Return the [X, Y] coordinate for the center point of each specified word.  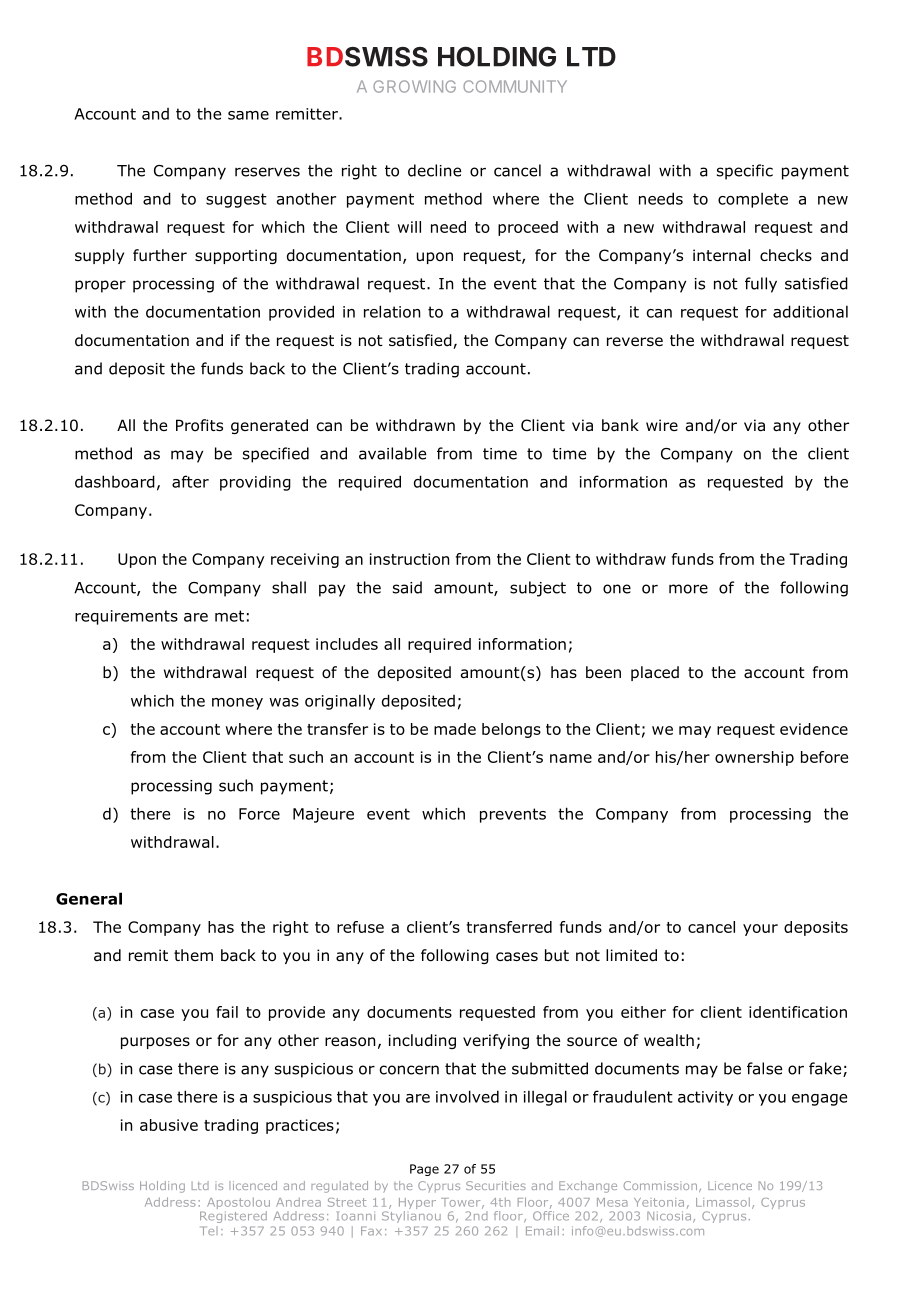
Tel [209, 1231]
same [248, 115]
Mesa [612, 1202]
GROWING [414, 86]
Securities [496, 1185]
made [455, 729]
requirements [126, 617]
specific [745, 172]
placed [655, 673]
